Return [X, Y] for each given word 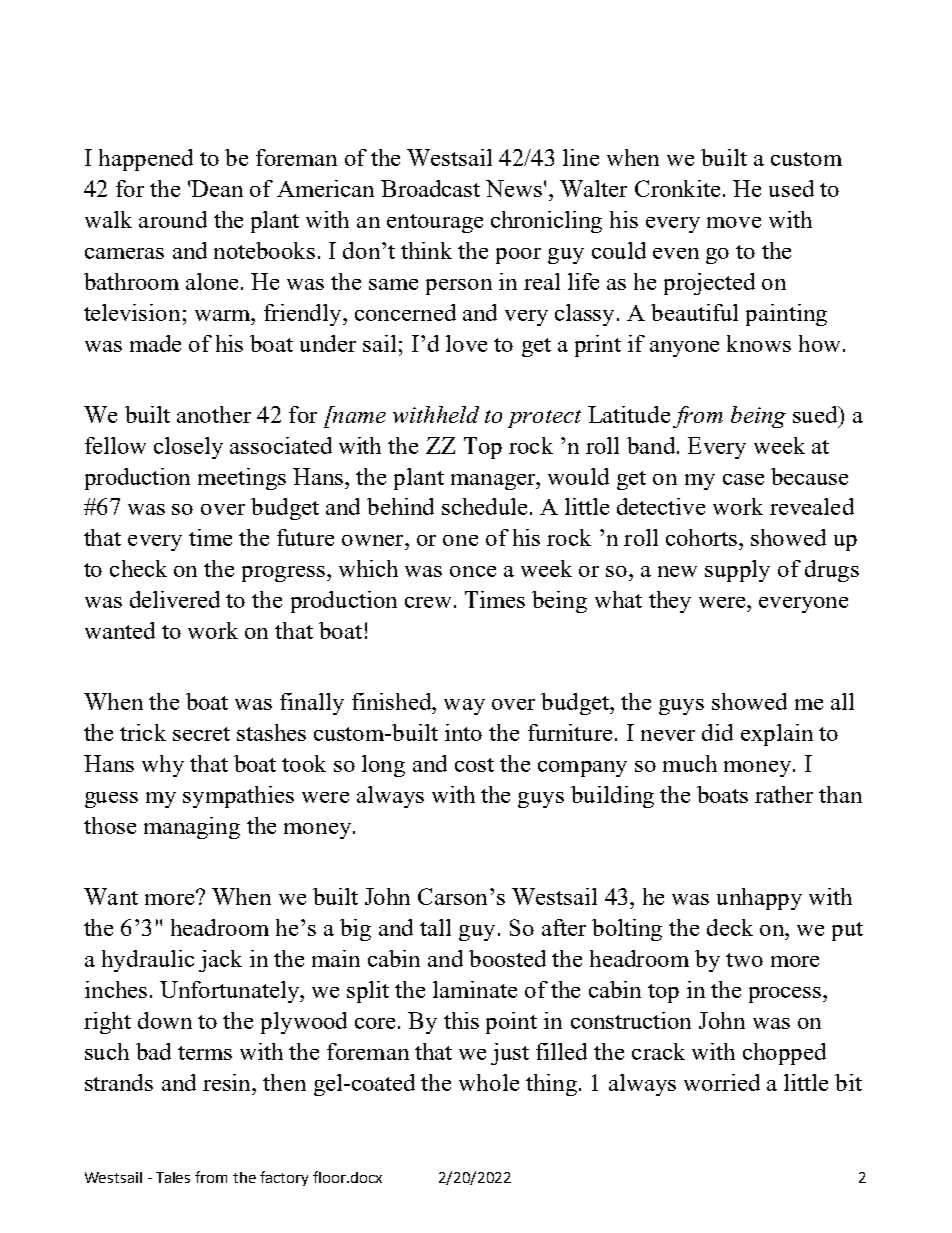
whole [489, 1082]
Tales [173, 1177]
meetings [242, 479]
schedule [484, 506]
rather [784, 794]
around [173, 219]
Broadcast [430, 188]
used [791, 188]
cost [474, 765]
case [743, 479]
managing [192, 828]
